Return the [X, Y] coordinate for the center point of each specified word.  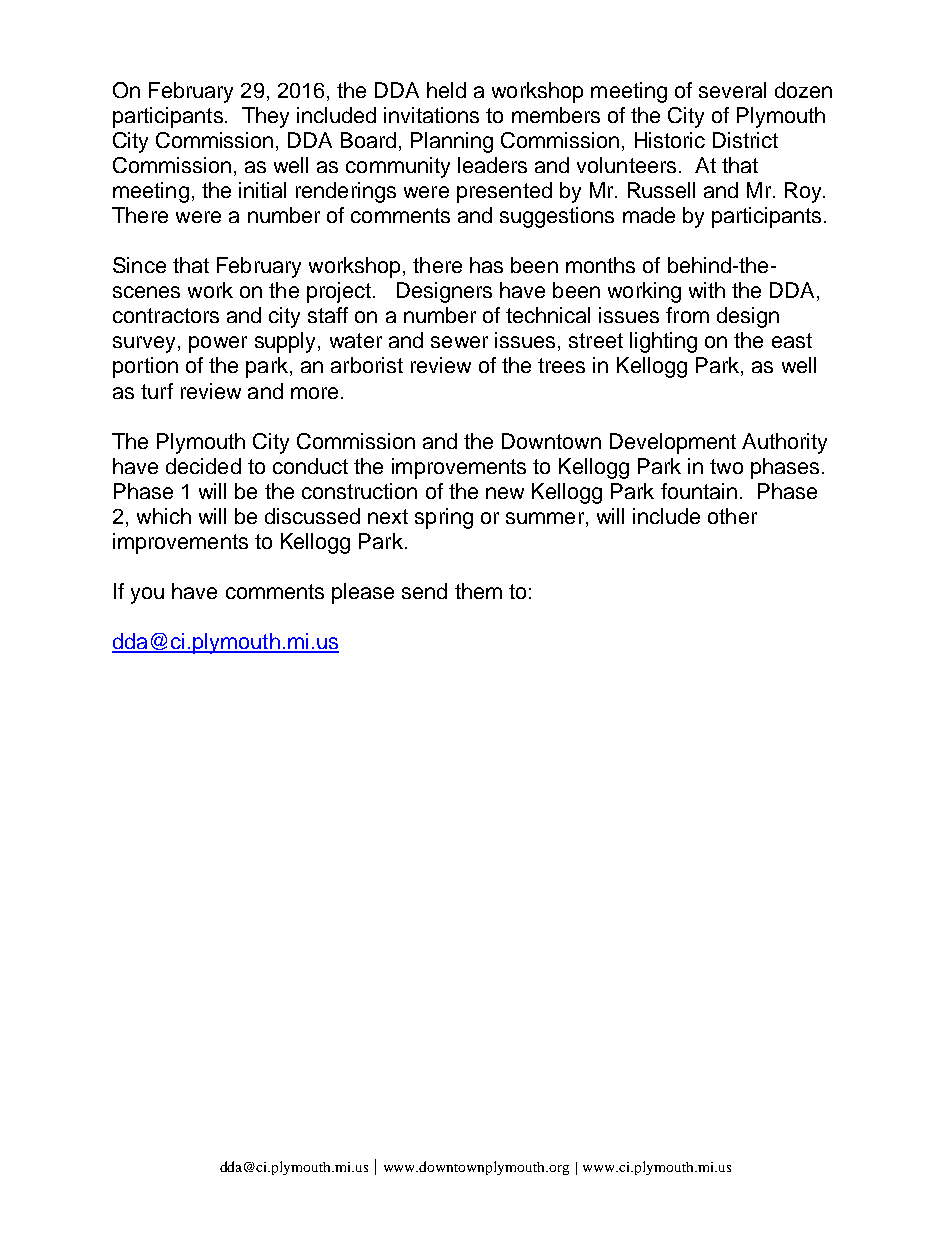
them [478, 591]
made [649, 215]
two [726, 466]
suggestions [557, 217]
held [446, 90]
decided [203, 466]
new [505, 493]
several [732, 90]
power [218, 344]
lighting [663, 342]
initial [262, 190]
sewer [459, 342]
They [265, 117]
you [147, 595]
